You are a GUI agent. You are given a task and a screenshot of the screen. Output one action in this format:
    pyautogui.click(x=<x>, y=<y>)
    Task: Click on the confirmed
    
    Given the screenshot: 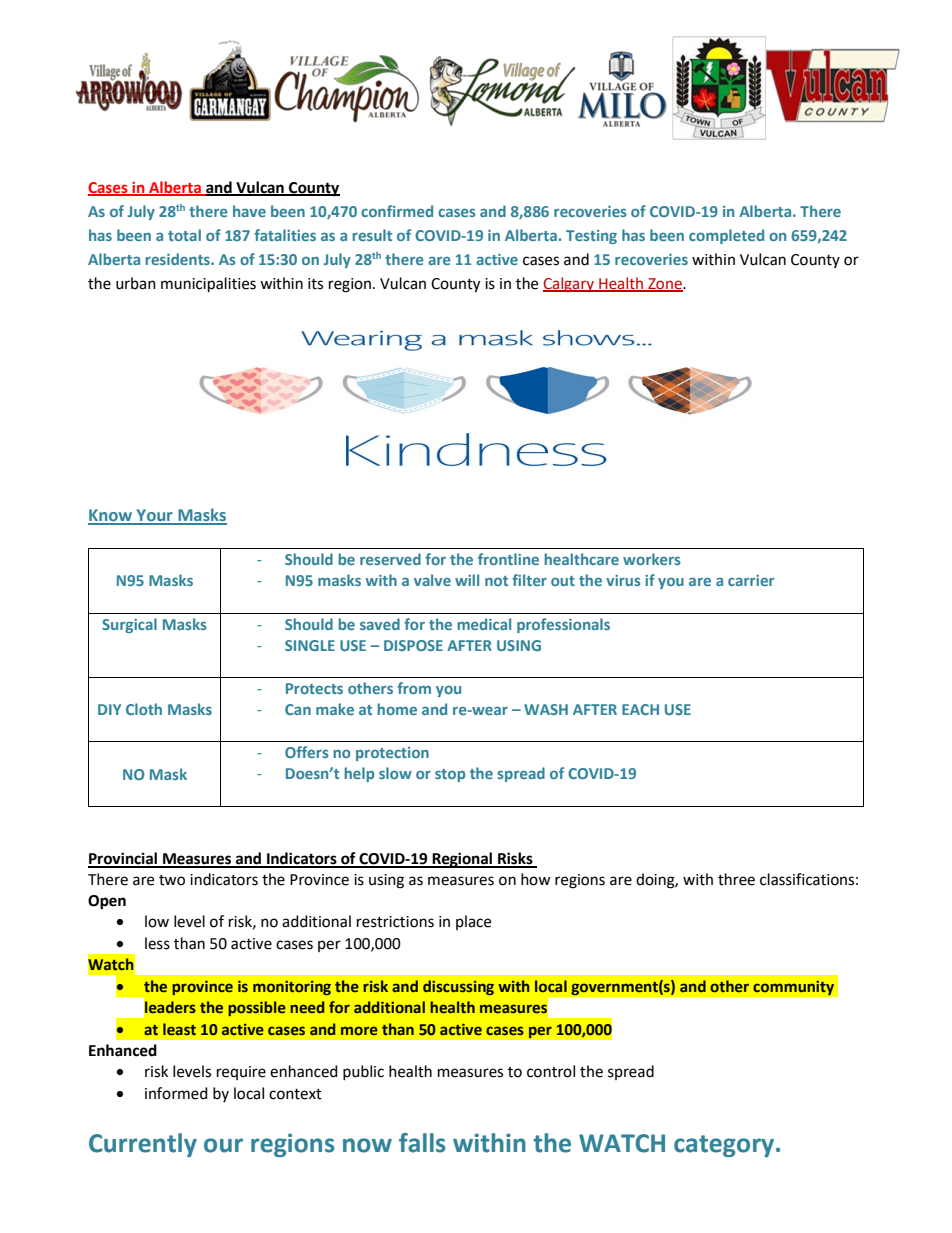 What is the action you would take?
    pyautogui.click(x=397, y=211)
